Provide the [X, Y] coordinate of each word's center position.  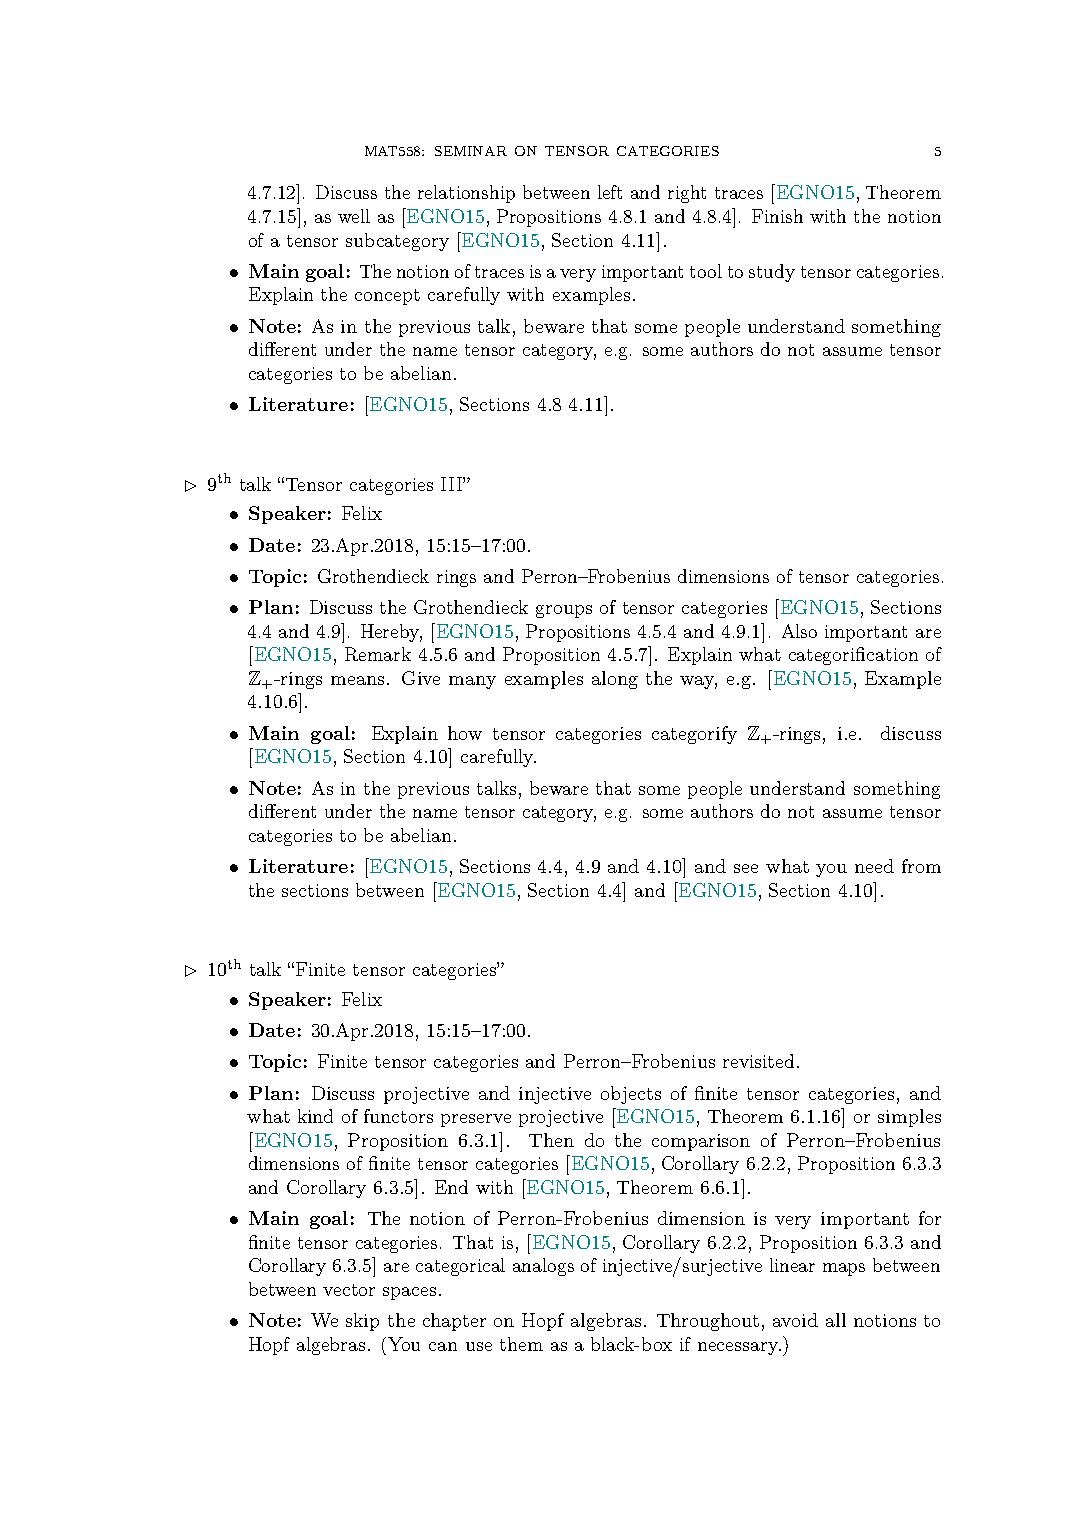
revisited [758, 1061]
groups [564, 611]
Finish [777, 216]
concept [387, 297]
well [354, 216]
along [615, 680]
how [465, 733]
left [610, 192]
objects [631, 1095]
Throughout [708, 1322]
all [836, 1320]
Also [799, 631]
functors [398, 1116]
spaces [409, 1293]
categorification [853, 656]
